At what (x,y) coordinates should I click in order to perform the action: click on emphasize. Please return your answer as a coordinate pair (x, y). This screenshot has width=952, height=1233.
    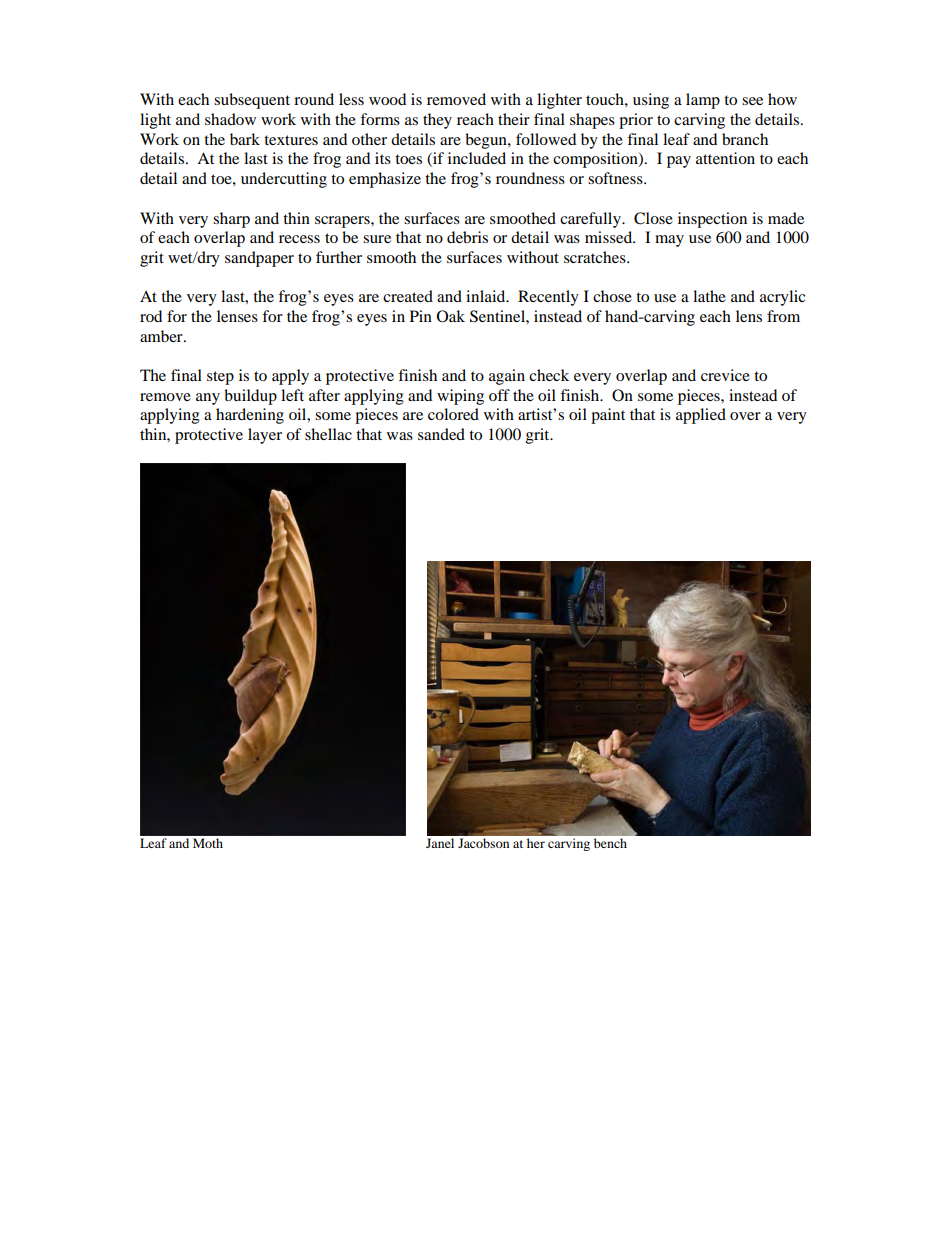
    Looking at the image, I should click on (385, 180).
